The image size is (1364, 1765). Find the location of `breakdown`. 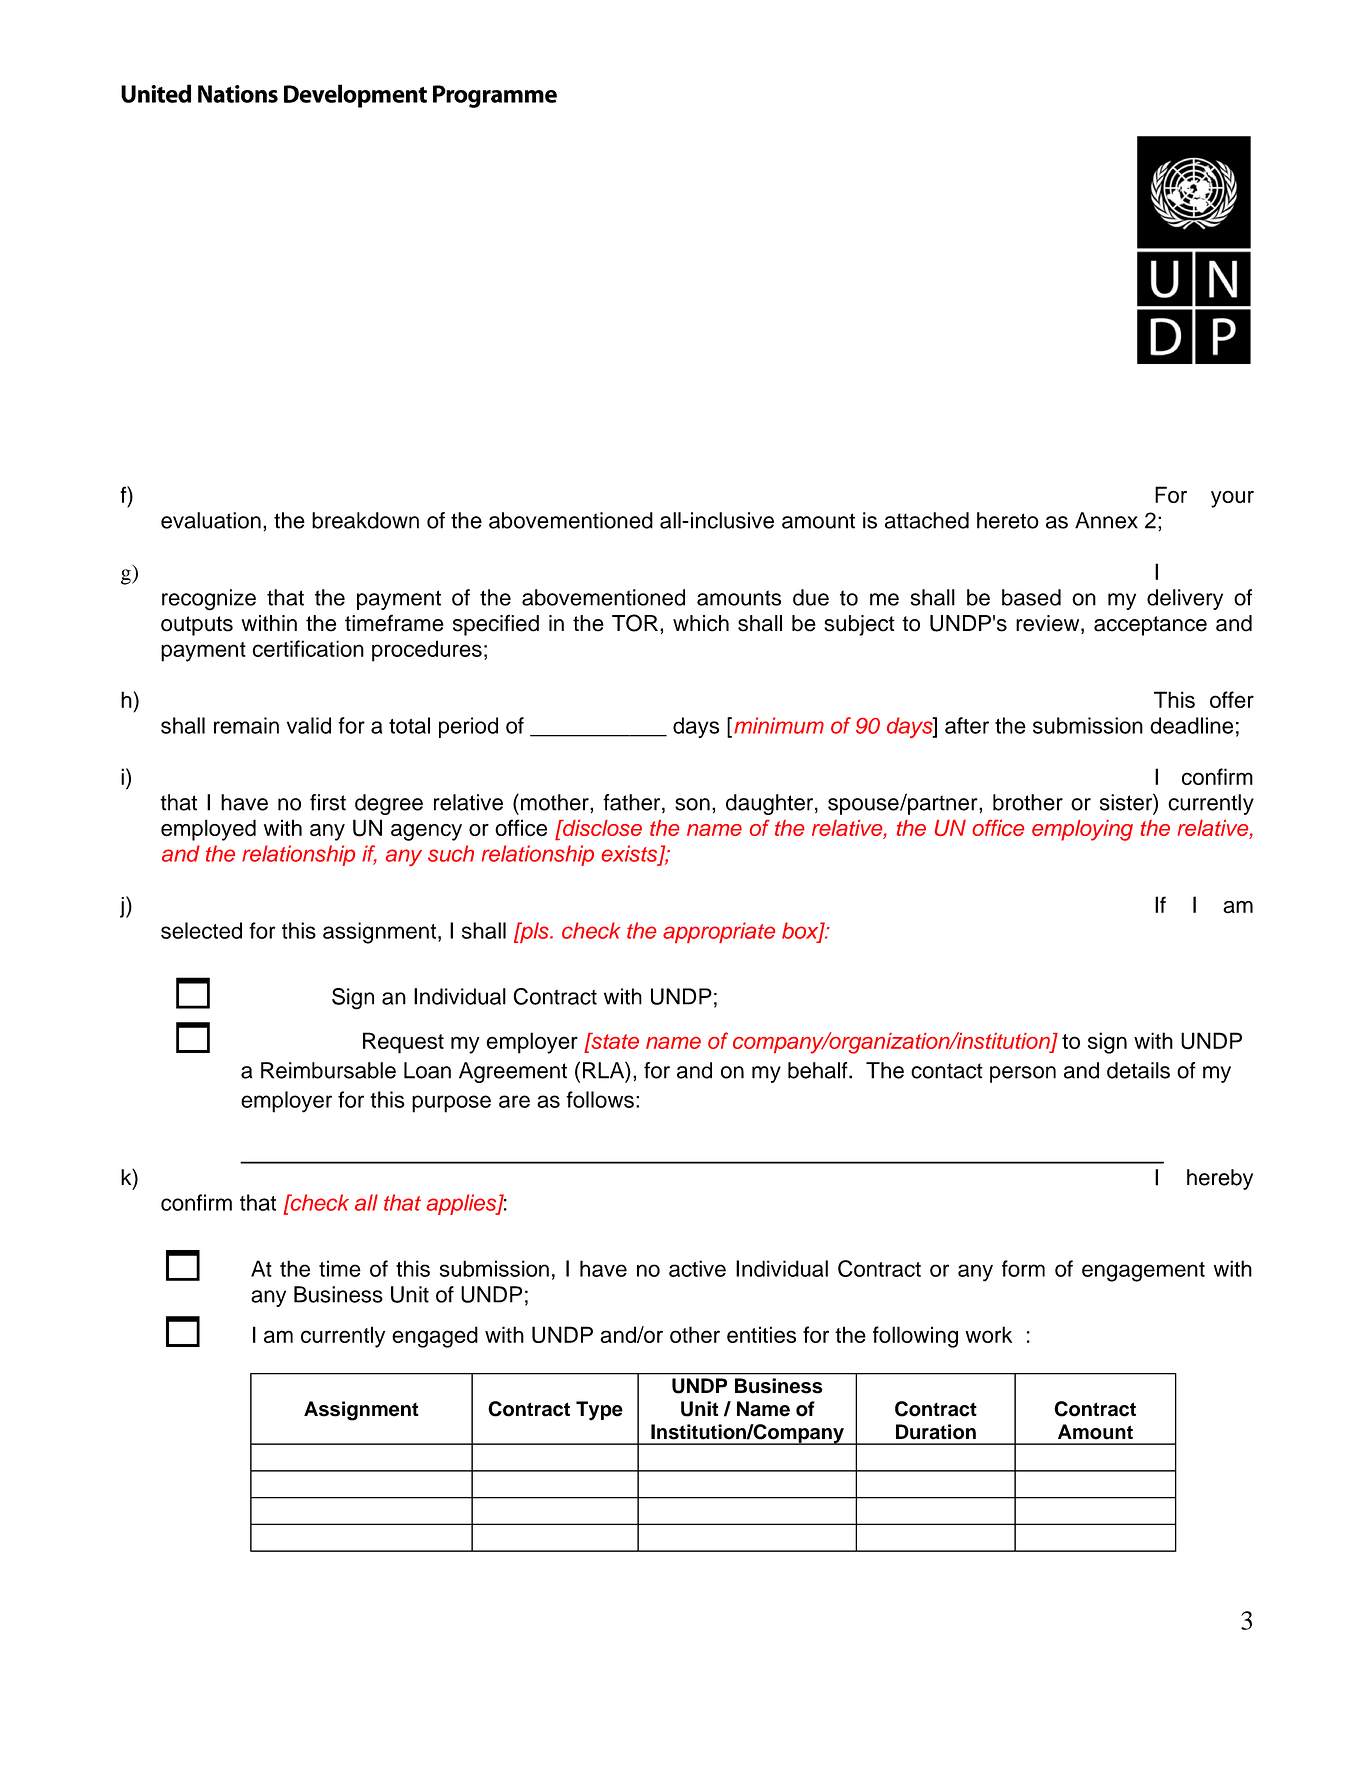

breakdown is located at coordinates (365, 520).
